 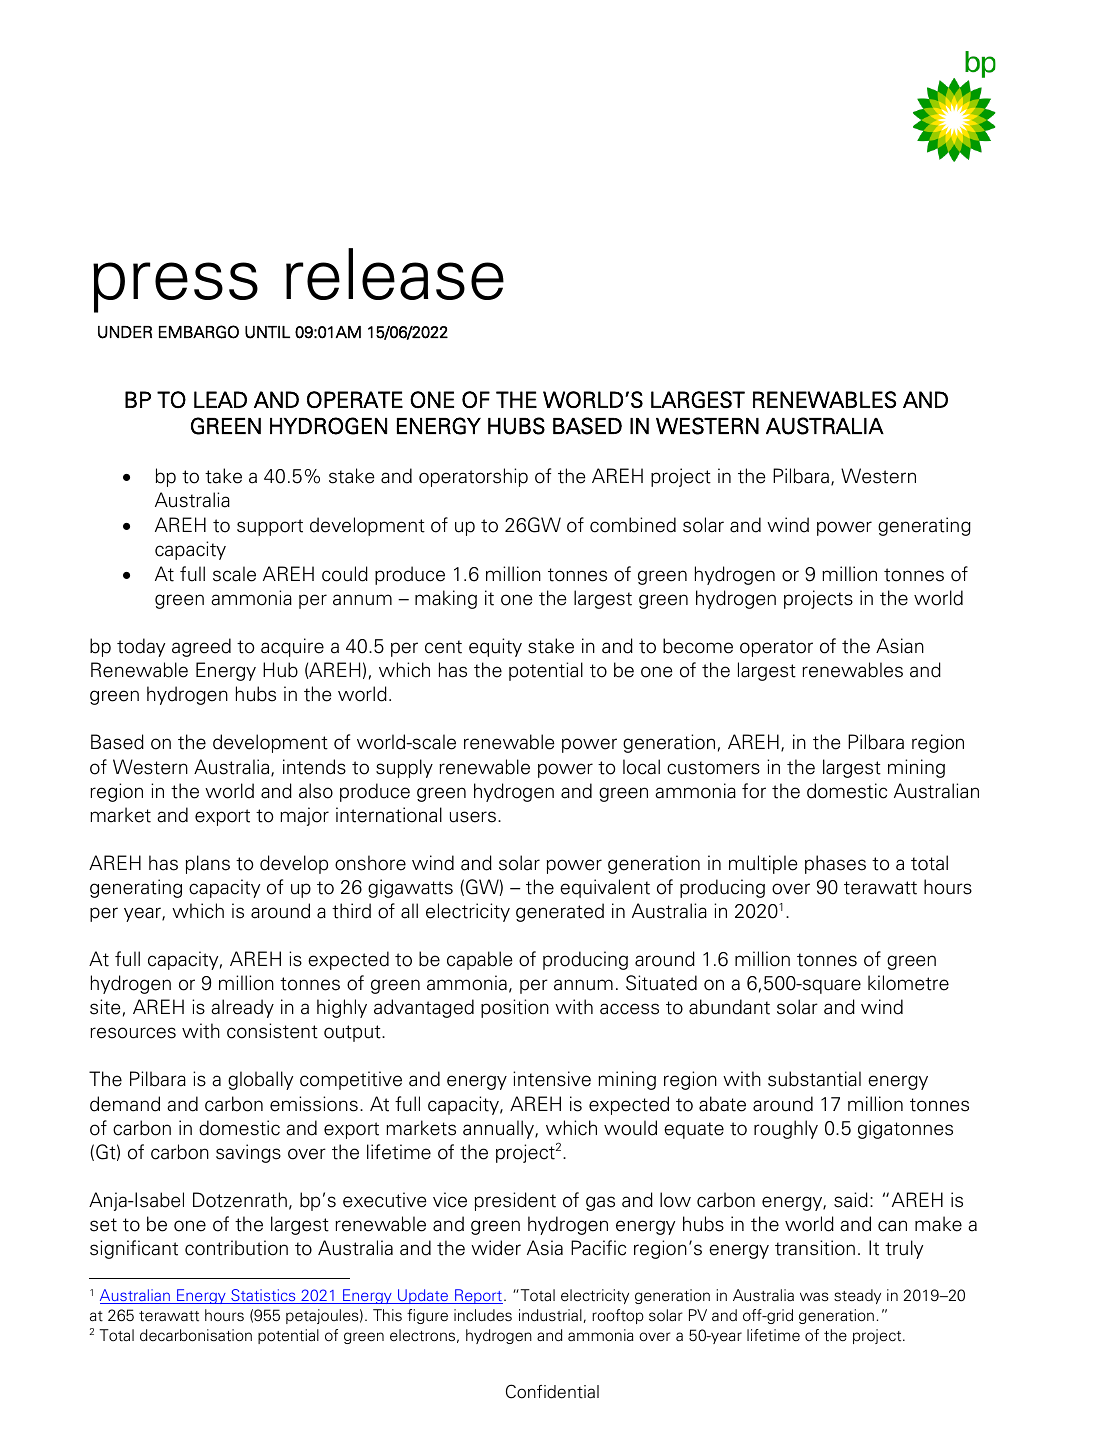 I want to click on plans, so click(x=208, y=864).
